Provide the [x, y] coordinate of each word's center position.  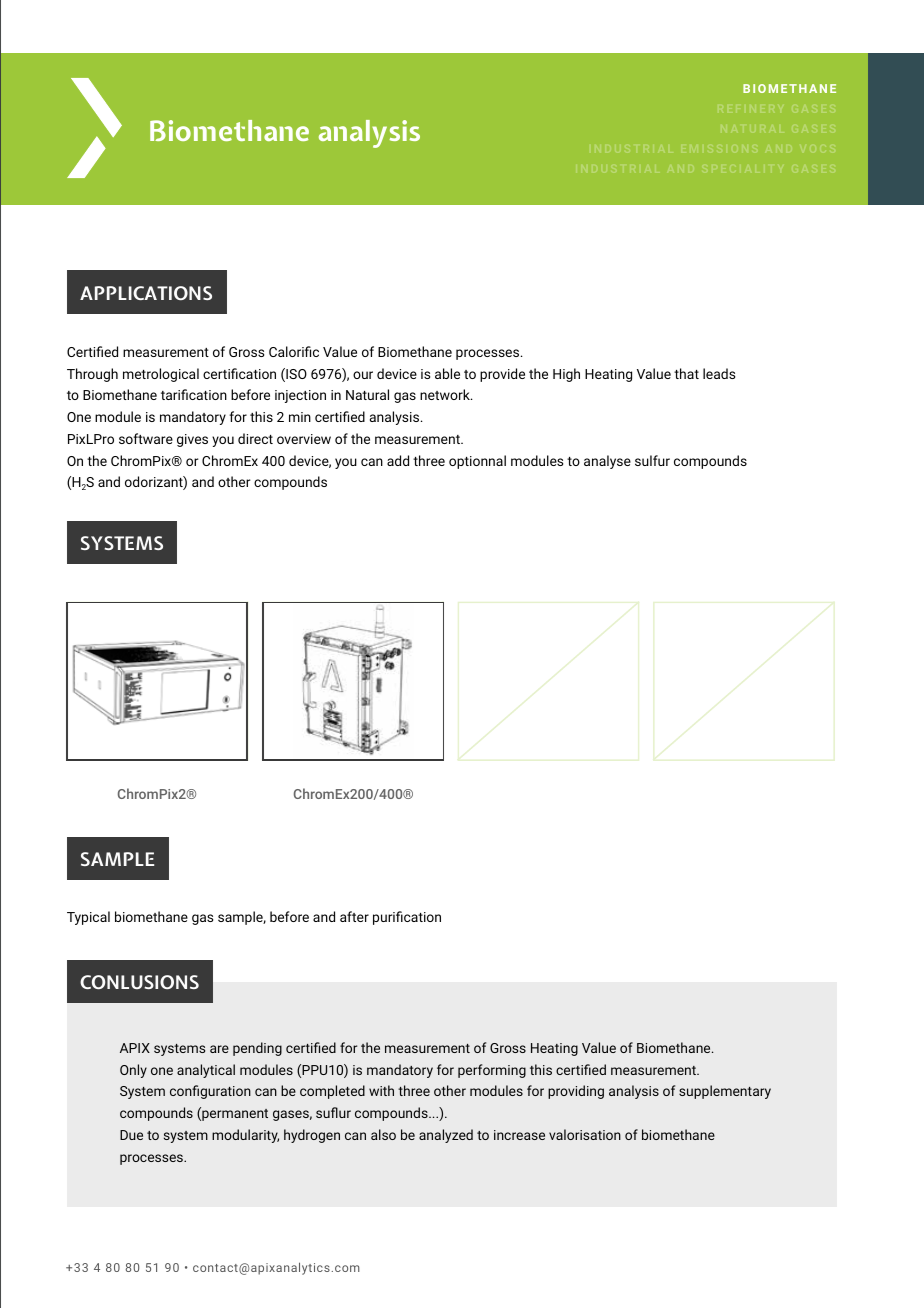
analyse [607, 462]
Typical [88, 918]
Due [131, 1135]
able [447, 373]
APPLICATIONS [146, 293]
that [686, 373]
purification [407, 918]
